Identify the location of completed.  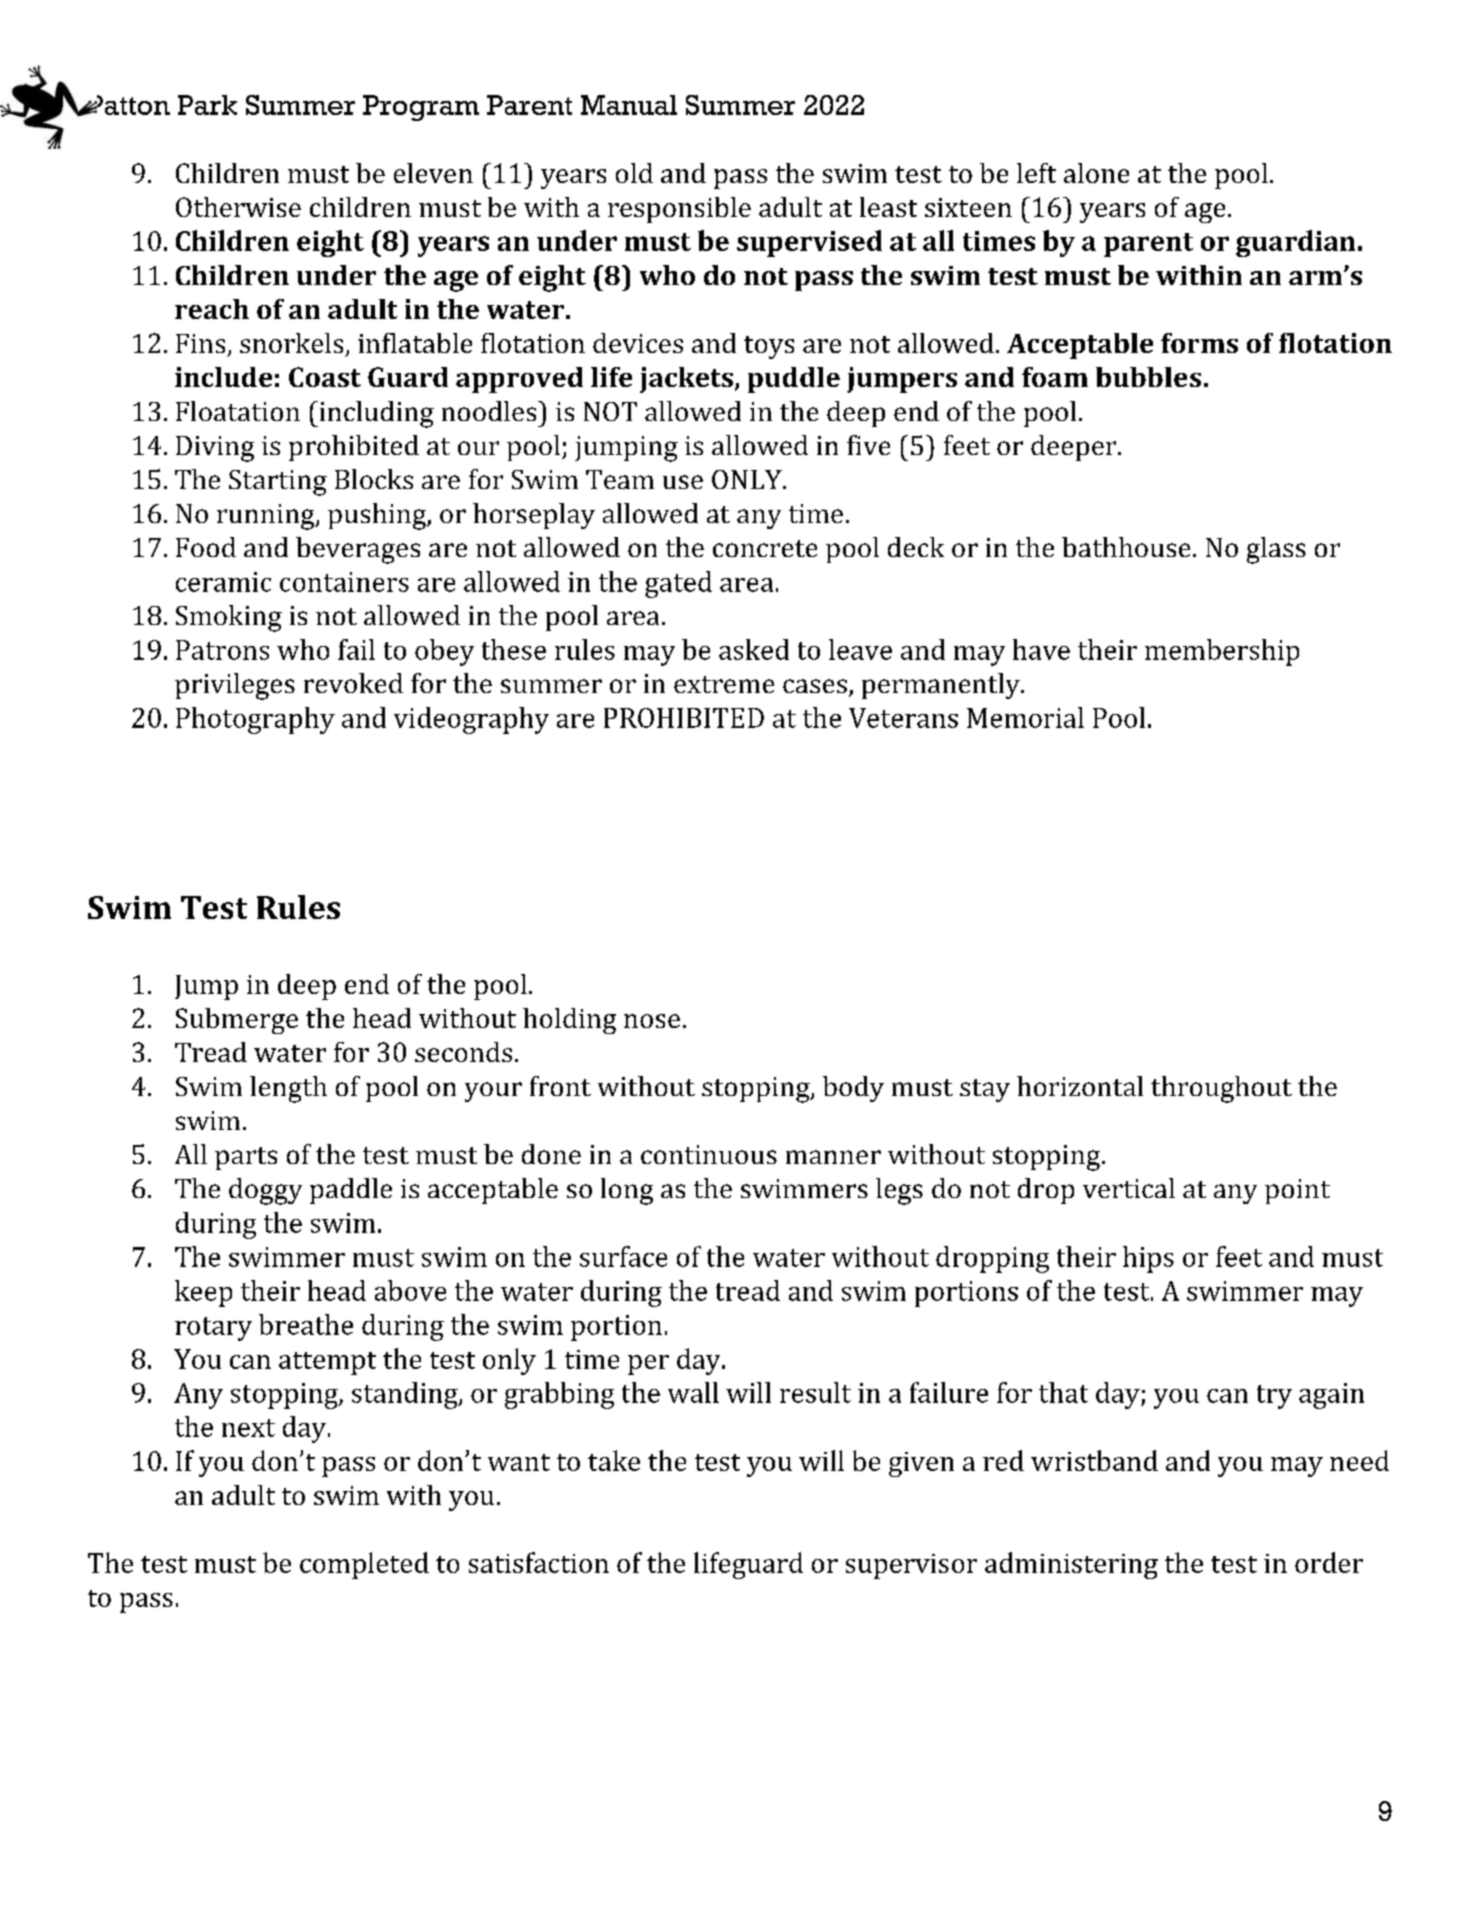
(364, 1565).
